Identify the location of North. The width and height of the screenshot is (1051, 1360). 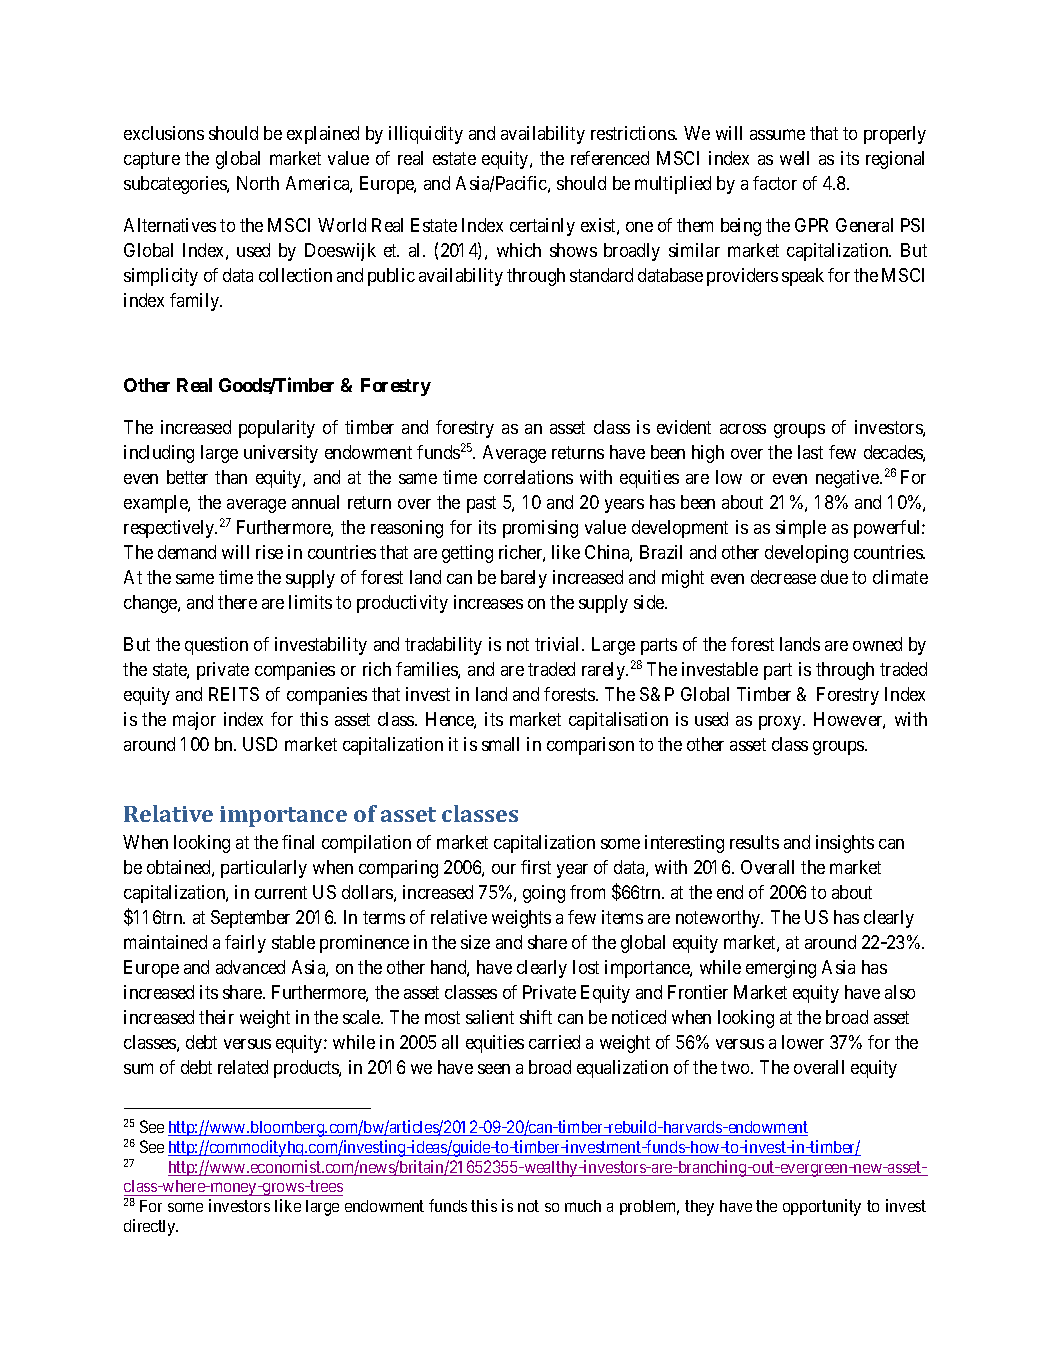
(258, 183).
